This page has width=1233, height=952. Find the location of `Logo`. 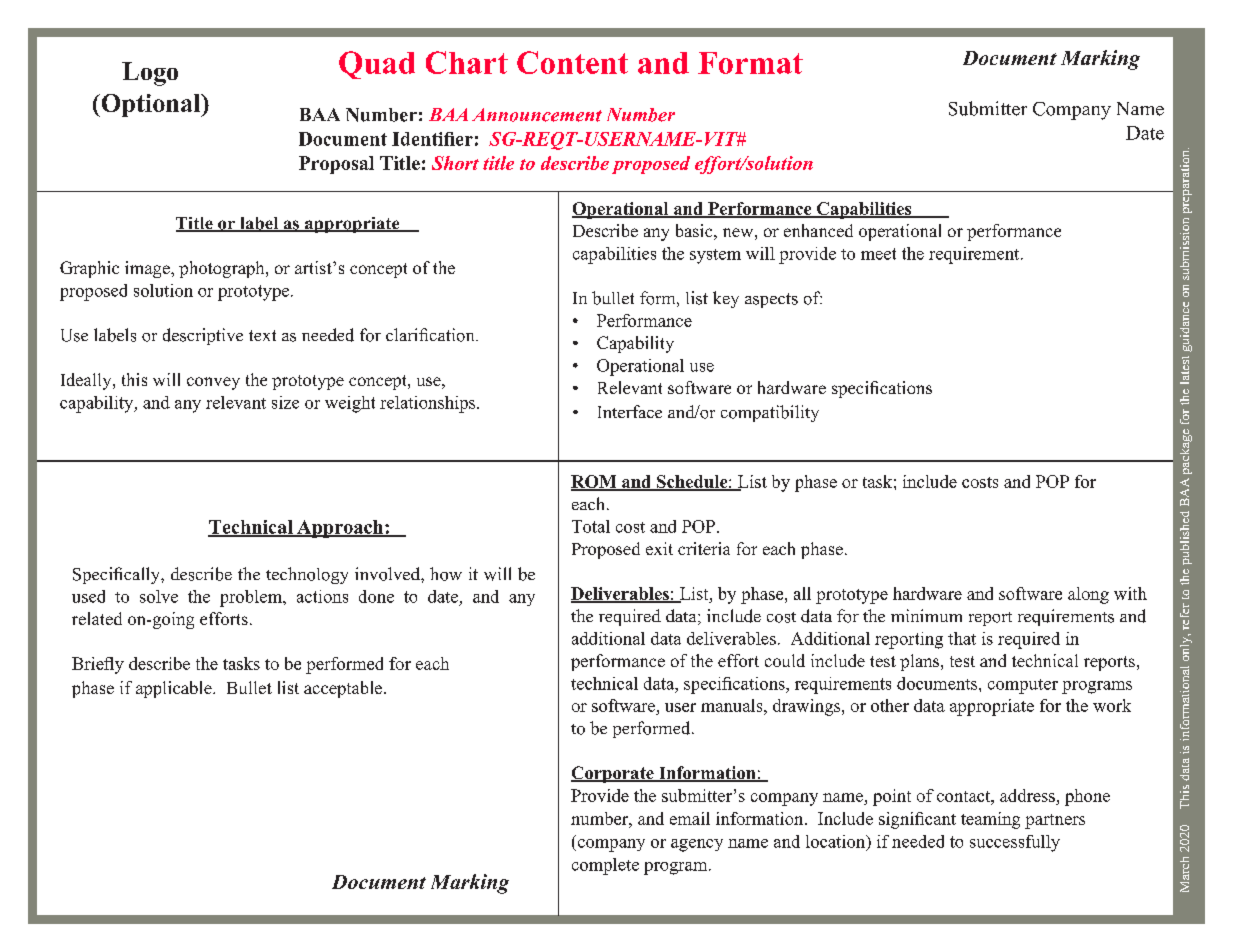

Logo is located at coordinates (150, 74).
